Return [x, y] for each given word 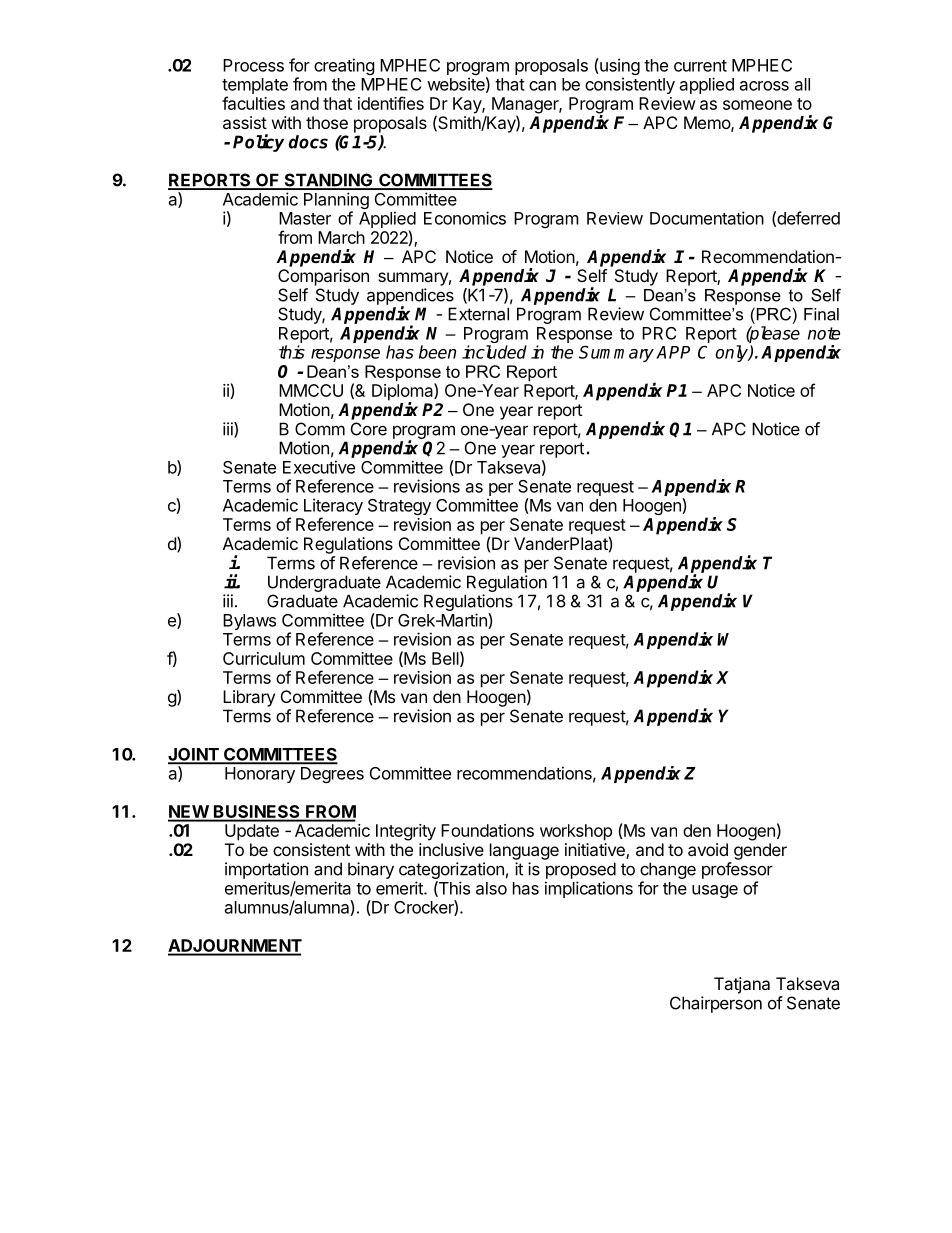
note [824, 333]
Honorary [260, 775]
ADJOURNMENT [235, 947]
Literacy [333, 508]
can [542, 86]
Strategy [399, 507]
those [327, 122]
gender [760, 851]
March [341, 237]
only [732, 353]
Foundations [487, 830]
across [764, 86]
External [478, 314]
